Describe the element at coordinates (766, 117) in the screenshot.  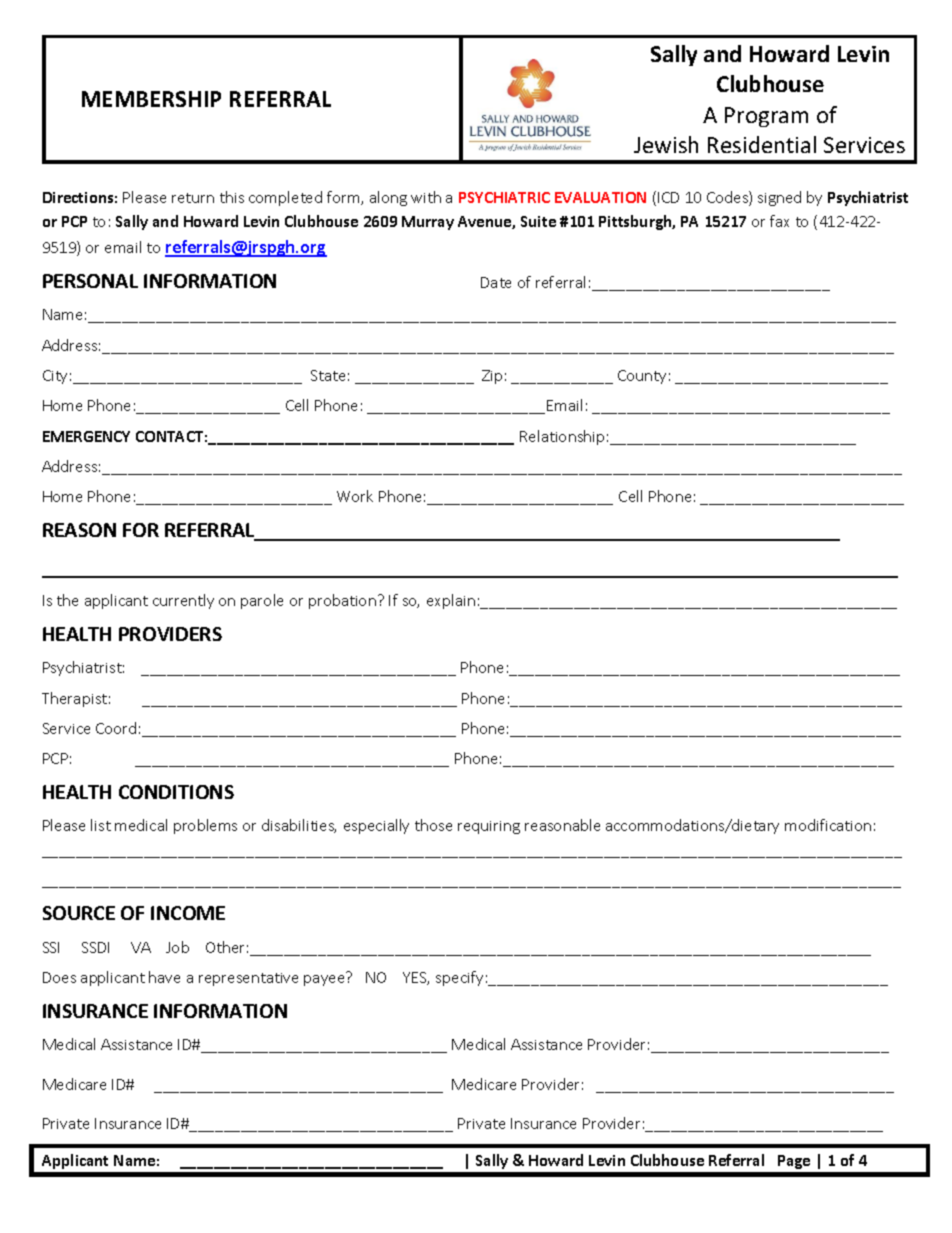
I see `Program` at that location.
